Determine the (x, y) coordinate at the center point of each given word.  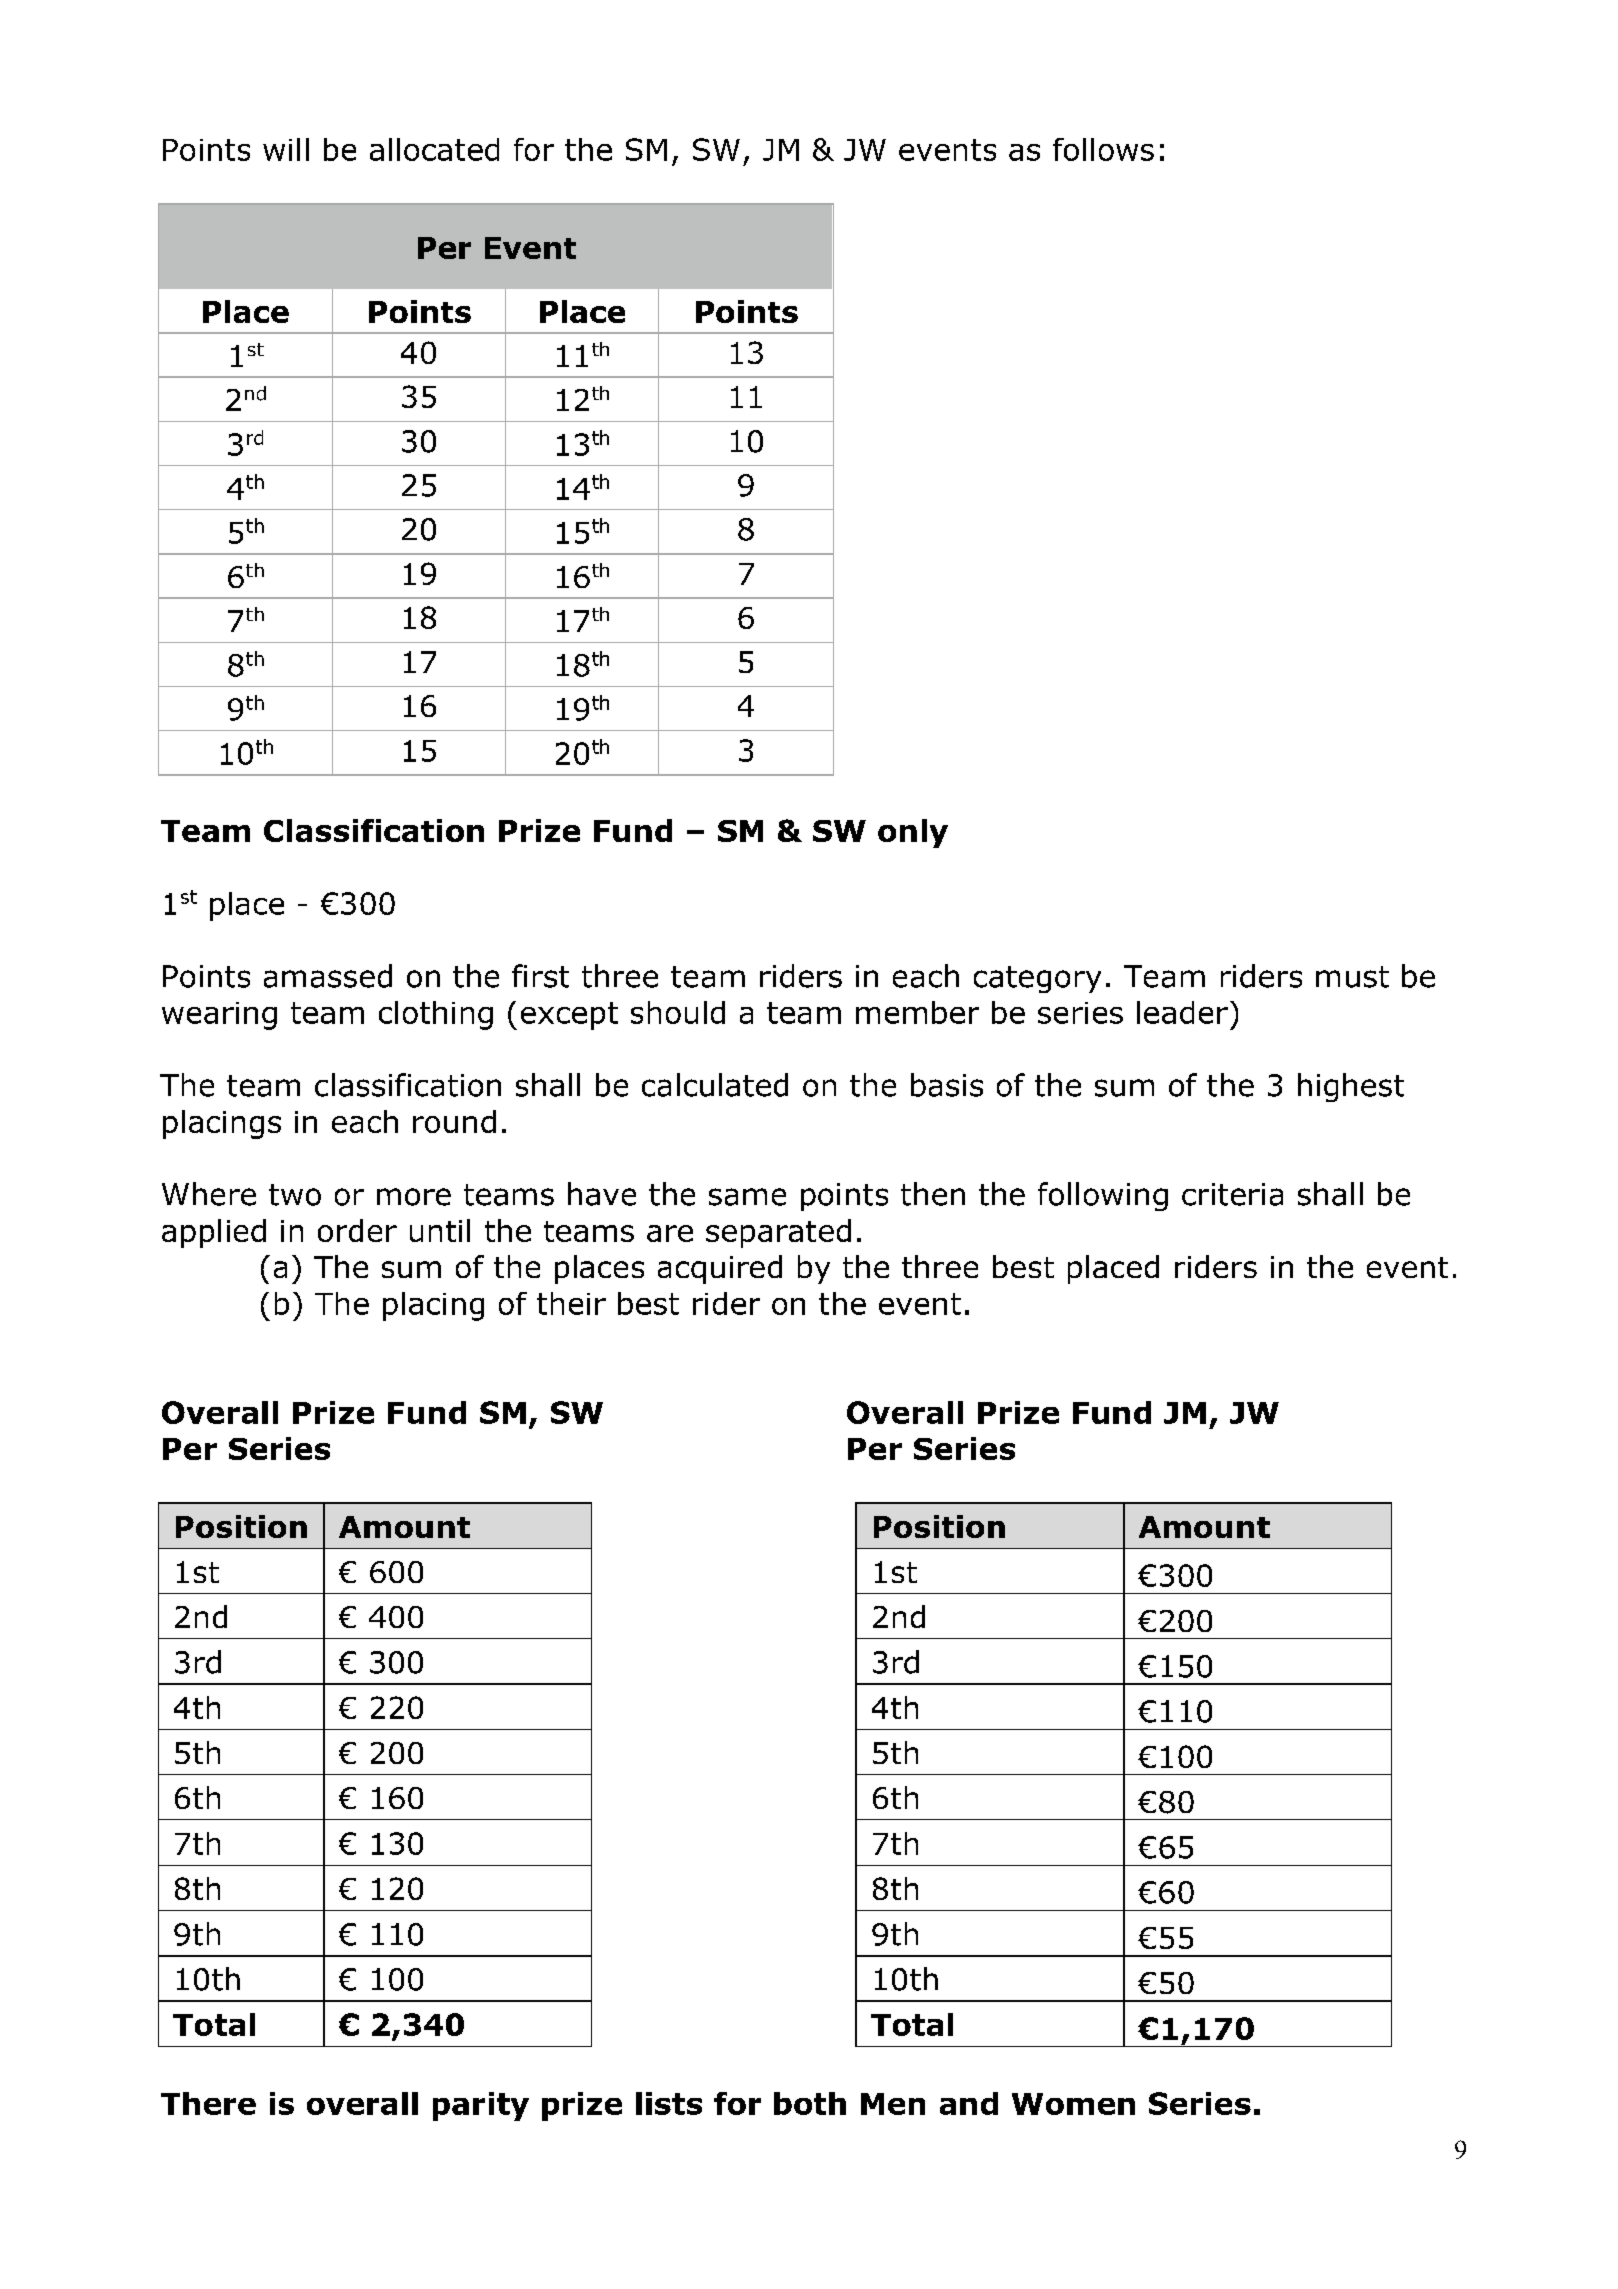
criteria (1232, 1194)
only (913, 833)
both (810, 2103)
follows (1103, 149)
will (286, 149)
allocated (434, 149)
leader (1182, 1012)
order (357, 1230)
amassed (328, 976)
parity (481, 2106)
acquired (720, 1269)
